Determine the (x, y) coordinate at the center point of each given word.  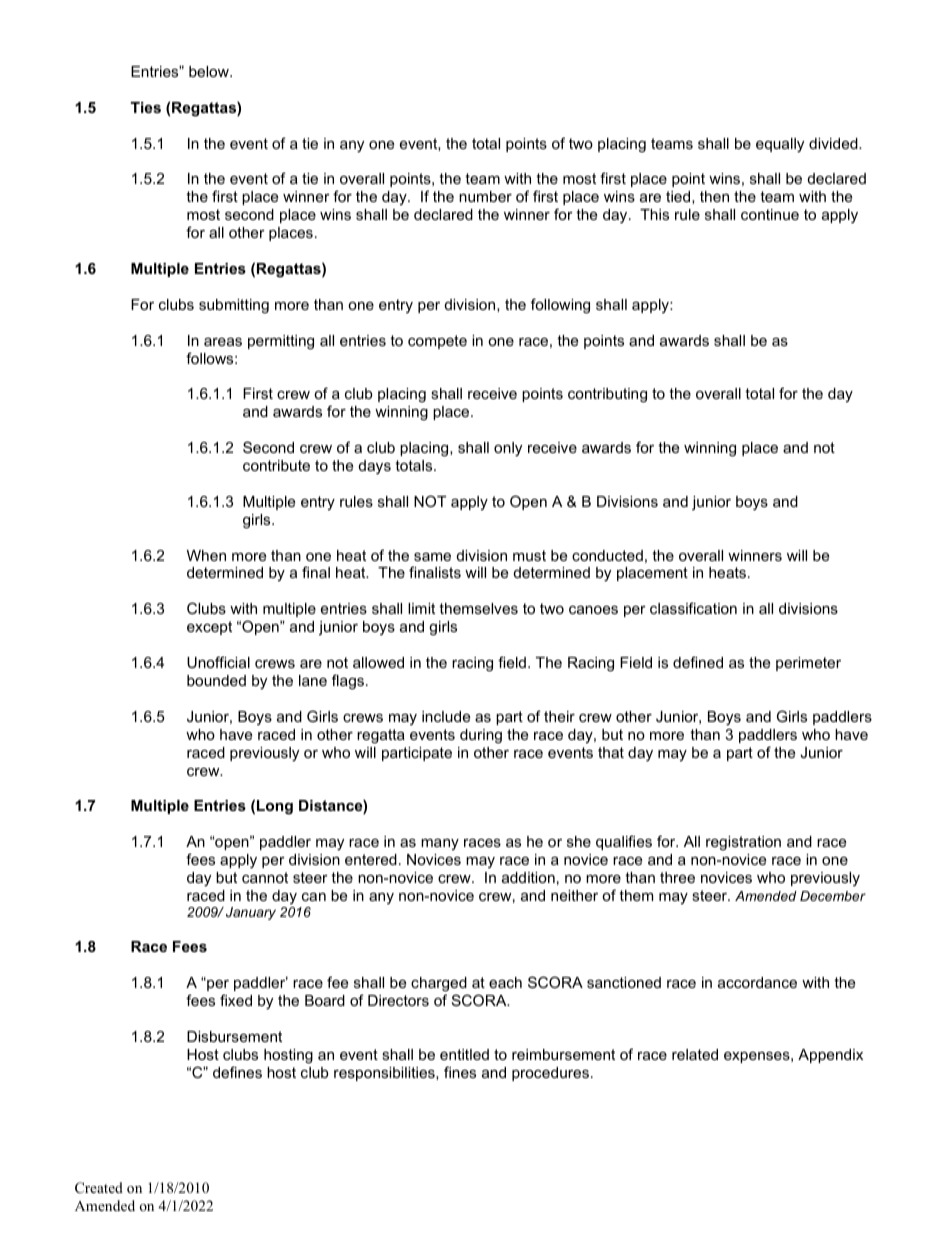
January (251, 913)
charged (439, 986)
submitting (234, 306)
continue (770, 214)
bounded (216, 680)
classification (693, 608)
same (432, 556)
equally (780, 145)
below (210, 71)
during (481, 736)
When (206, 555)
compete (437, 342)
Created (99, 1188)
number (485, 196)
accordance (757, 982)
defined (698, 662)
